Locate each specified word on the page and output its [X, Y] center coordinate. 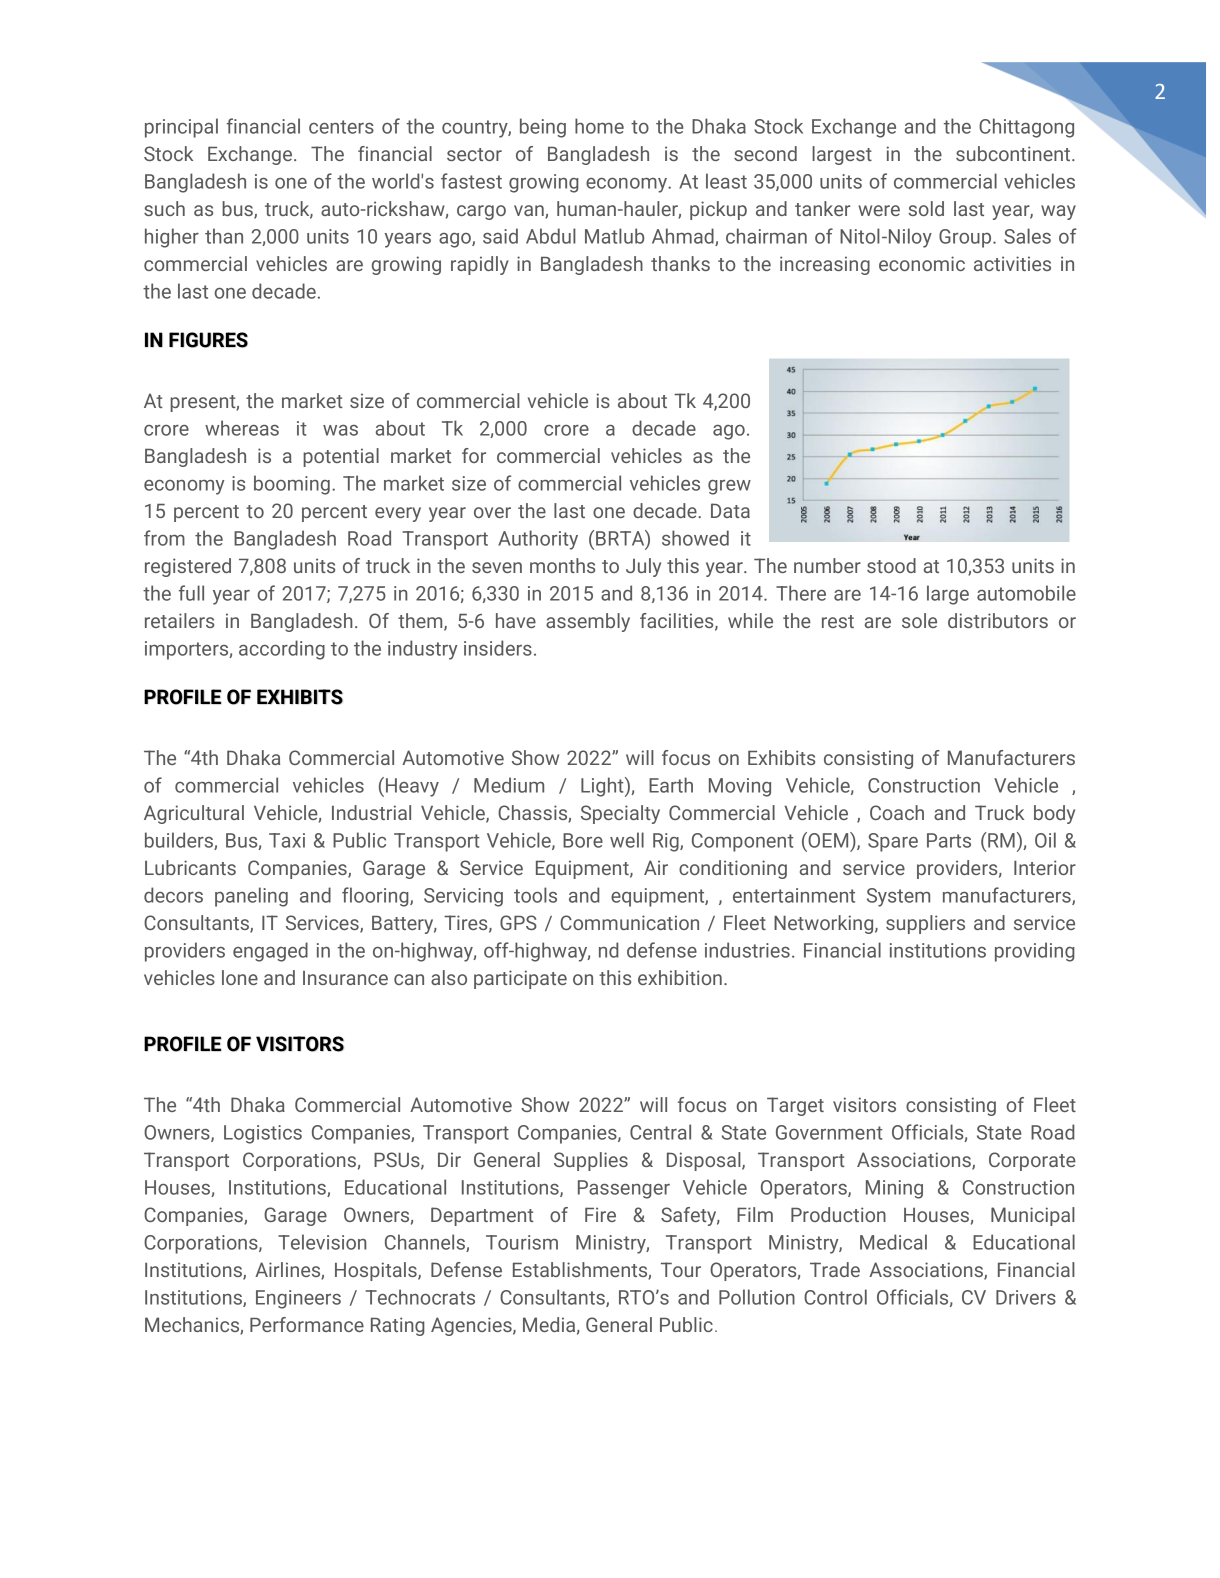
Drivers [1026, 1297]
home [599, 126]
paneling [251, 897]
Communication [629, 922]
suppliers [925, 924]
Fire [600, 1214]
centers [341, 127]
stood [891, 565]
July [643, 567]
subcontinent [1013, 153]
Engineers [298, 1299]
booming [292, 485]
